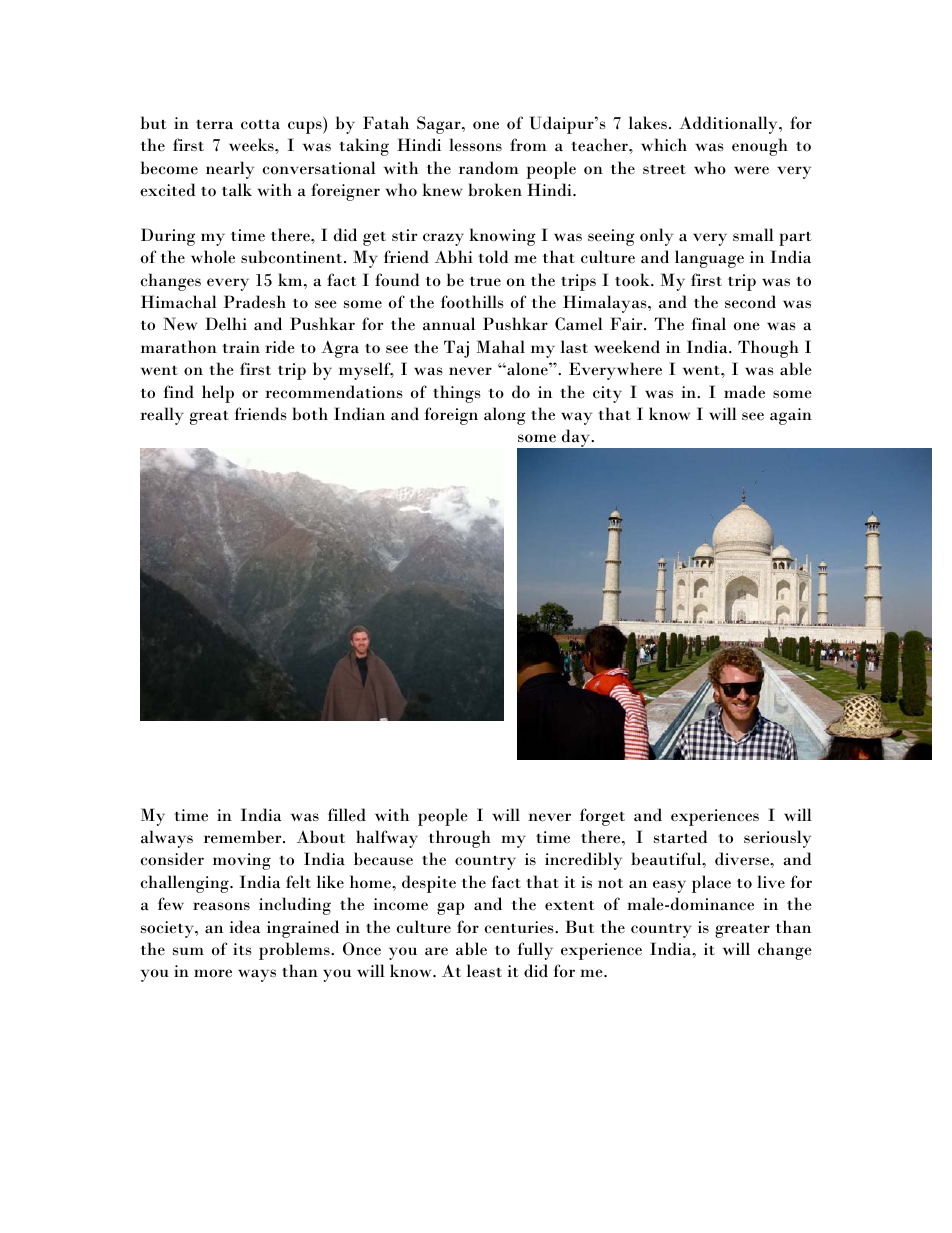 The height and width of the page is (1233, 952). What do you see at coordinates (244, 837) in the page?
I see `remember` at bounding box center [244, 837].
